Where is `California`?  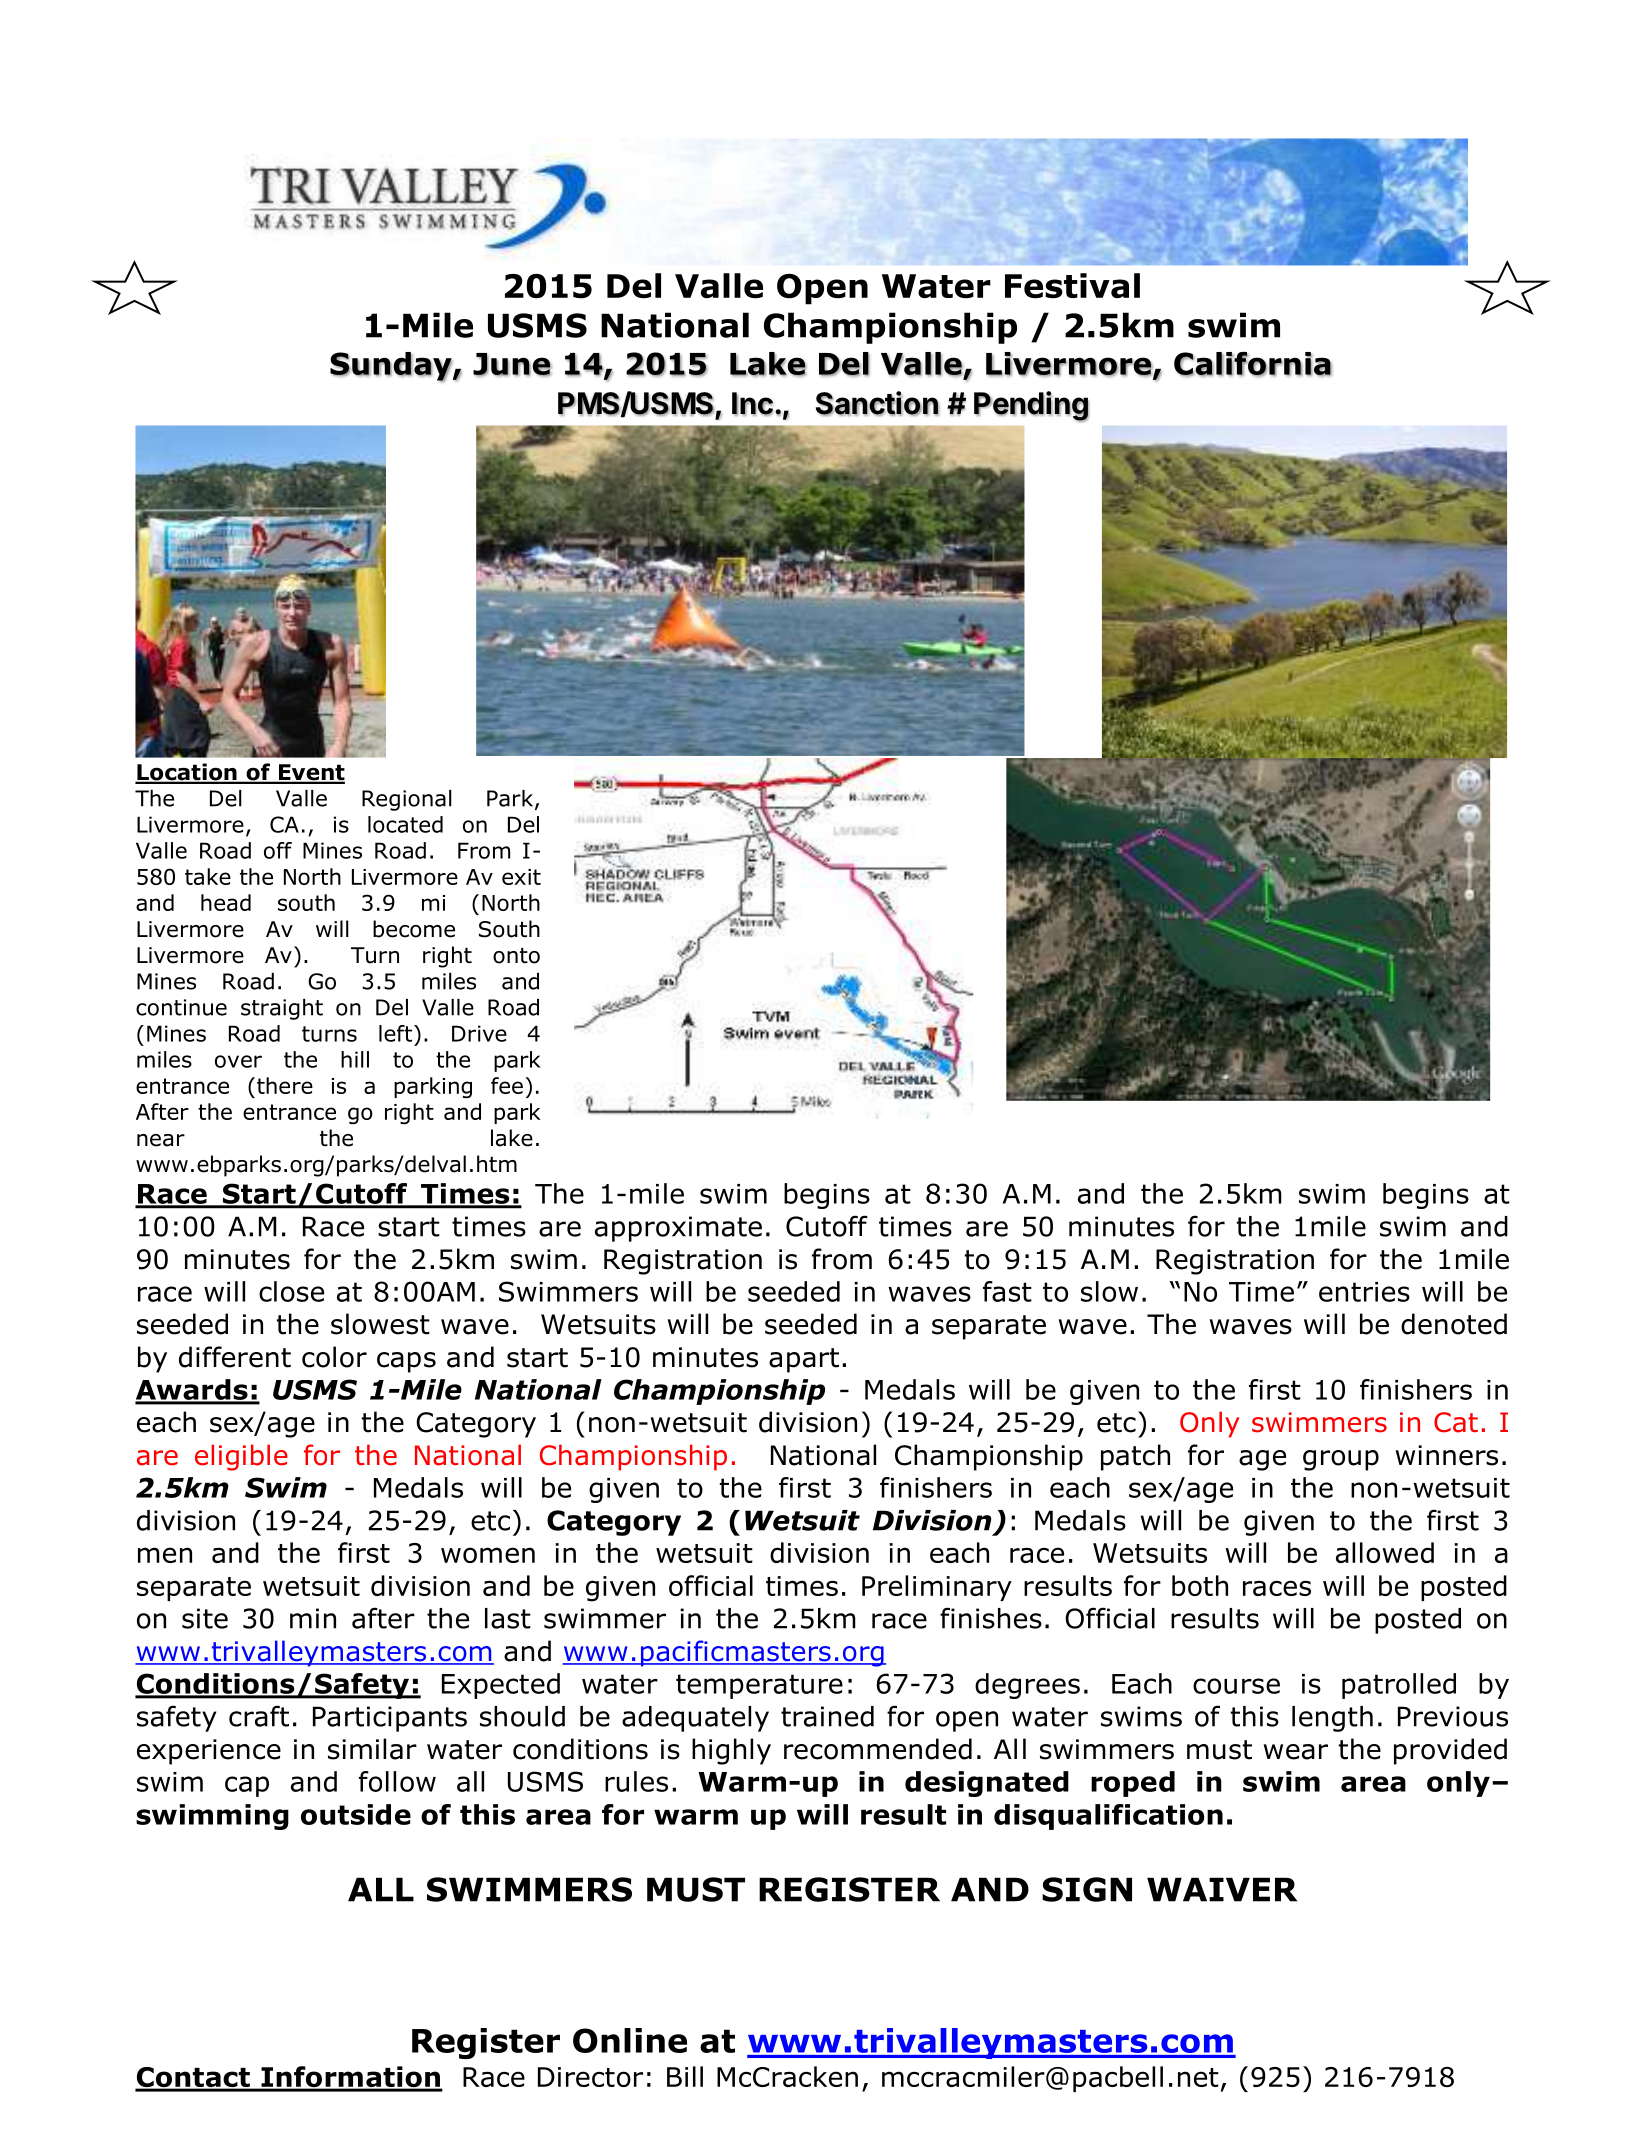 California is located at coordinates (1253, 364).
